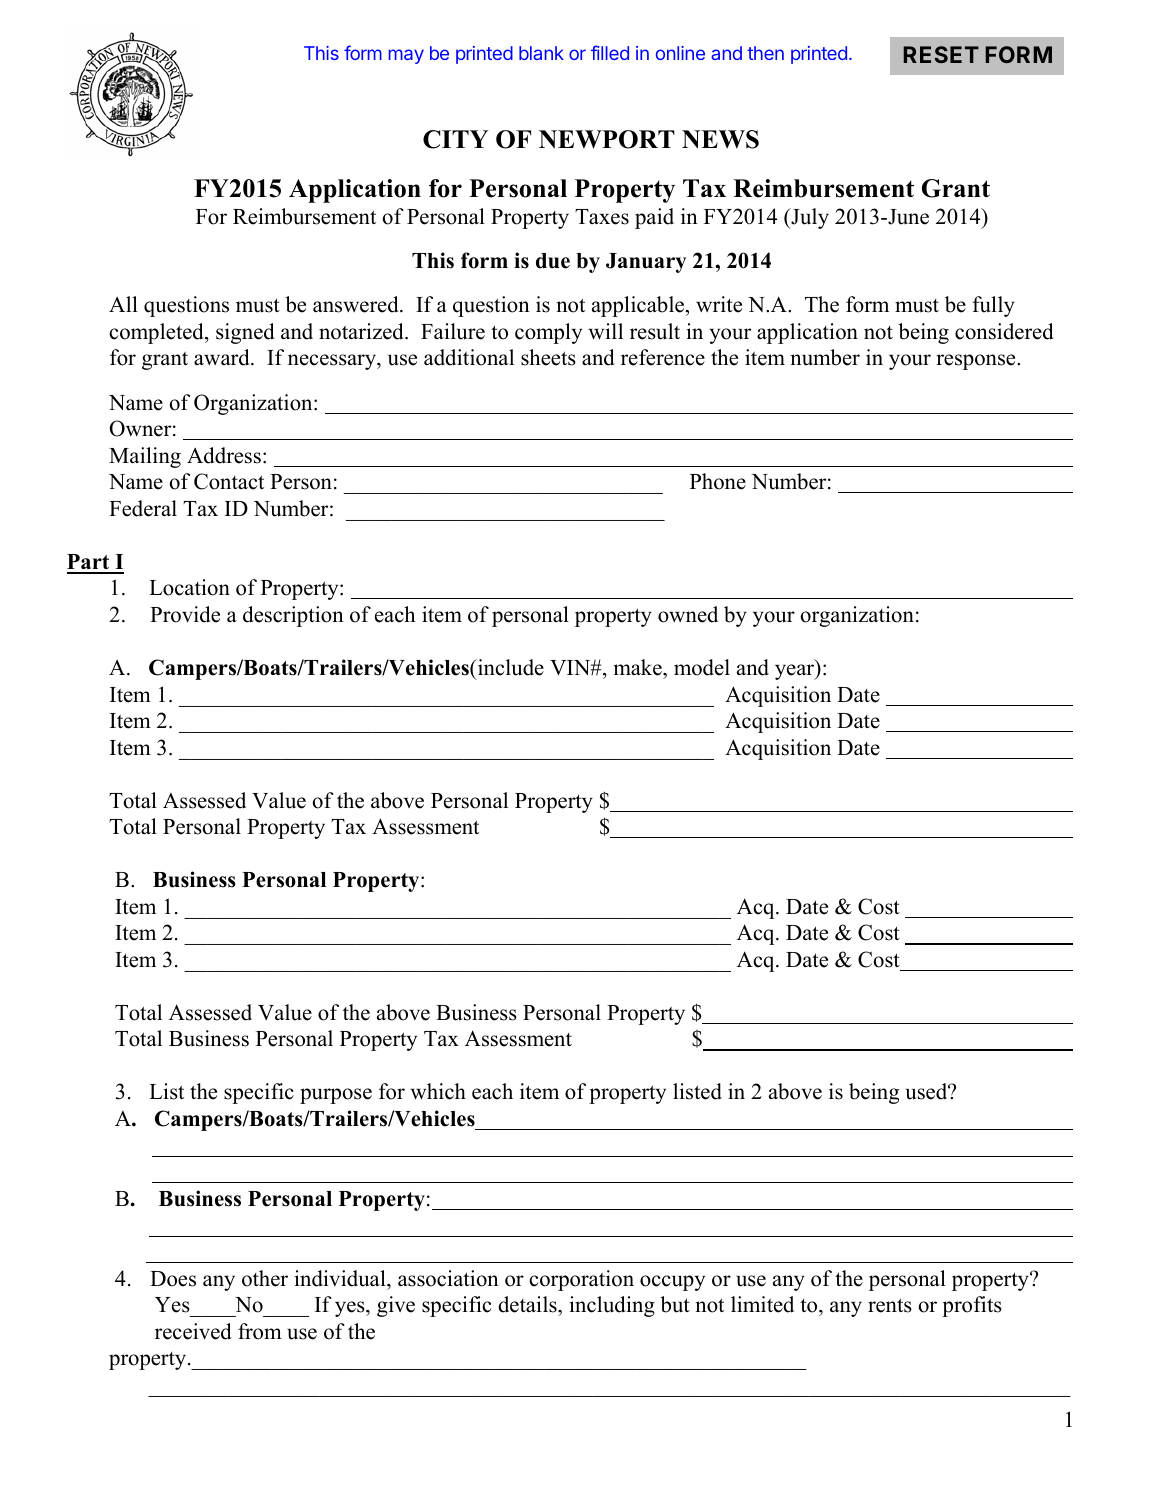 This screenshot has height=1501, width=1160. What do you see at coordinates (607, 139) in the screenshot?
I see `NEWPORT` at bounding box center [607, 139].
